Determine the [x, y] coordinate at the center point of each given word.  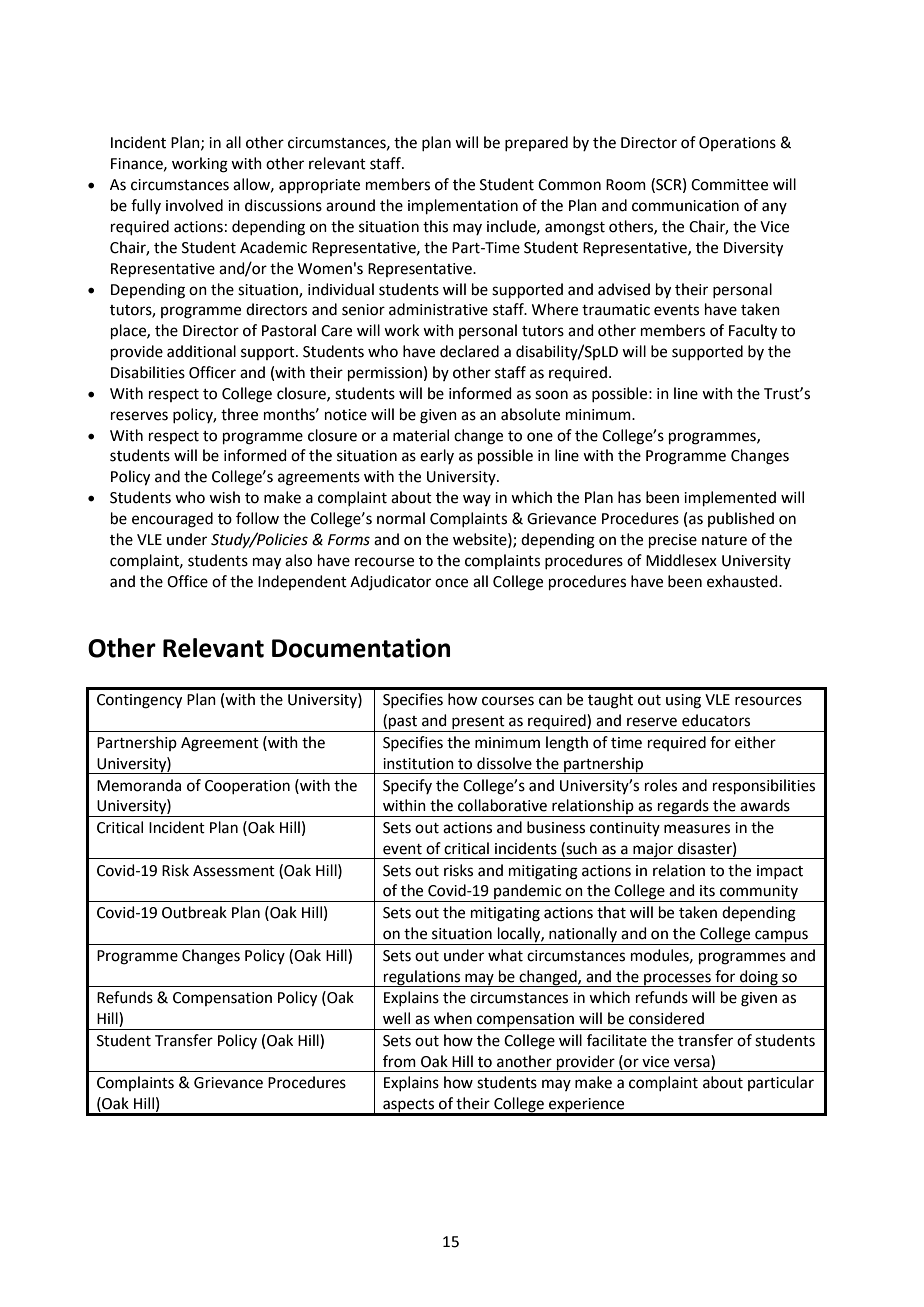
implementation [463, 206]
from [399, 1061]
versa [692, 1063]
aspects [409, 1107]
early [437, 456]
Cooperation [247, 787]
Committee [729, 185]
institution [418, 764]
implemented [730, 498]
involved [194, 205]
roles [661, 785]
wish [224, 497]
